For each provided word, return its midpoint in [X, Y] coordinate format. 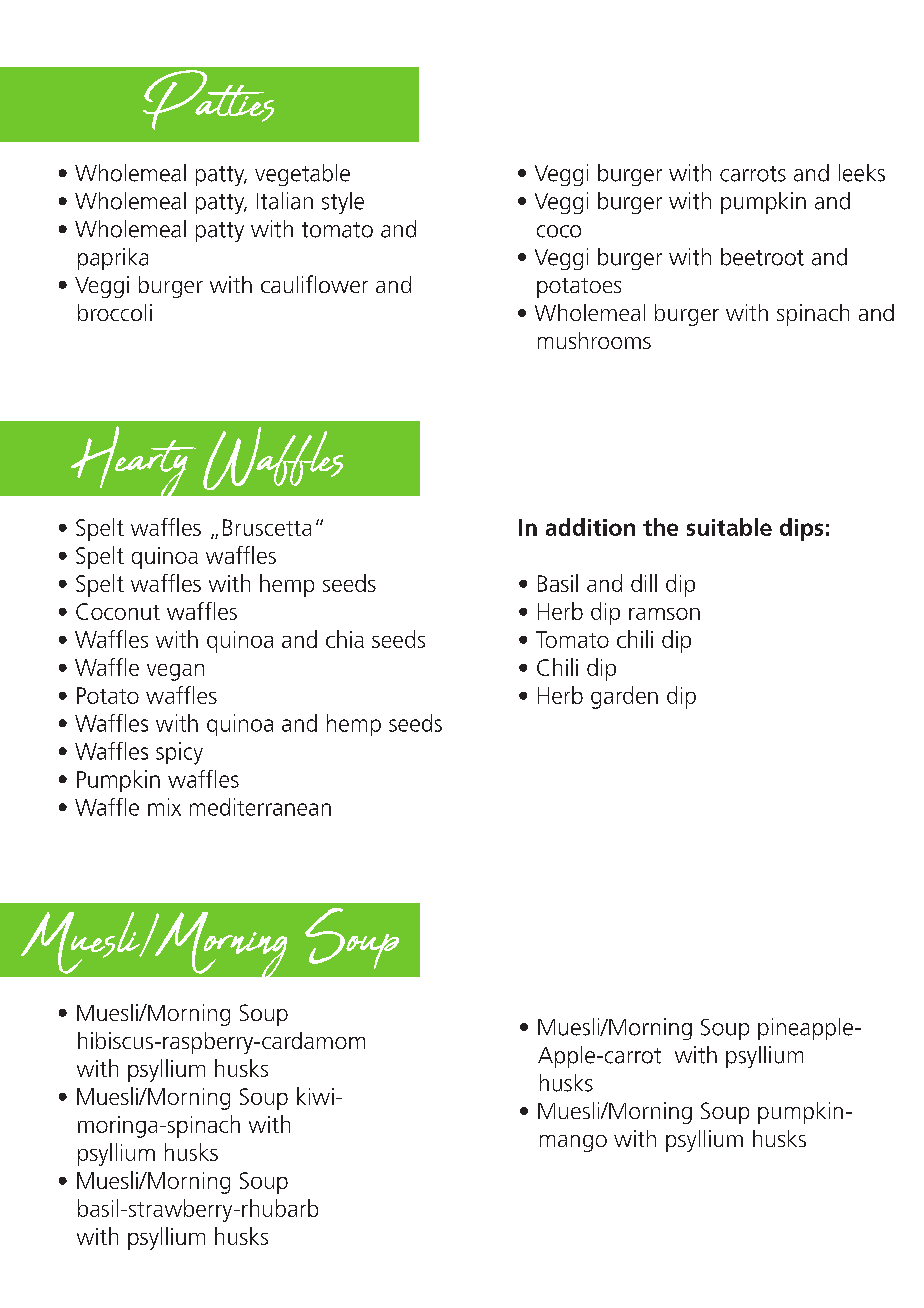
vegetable [302, 175]
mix [164, 807]
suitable [729, 527]
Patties [208, 100]
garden [624, 697]
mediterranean [260, 807]
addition [590, 527]
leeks [862, 173]
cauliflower [314, 284]
